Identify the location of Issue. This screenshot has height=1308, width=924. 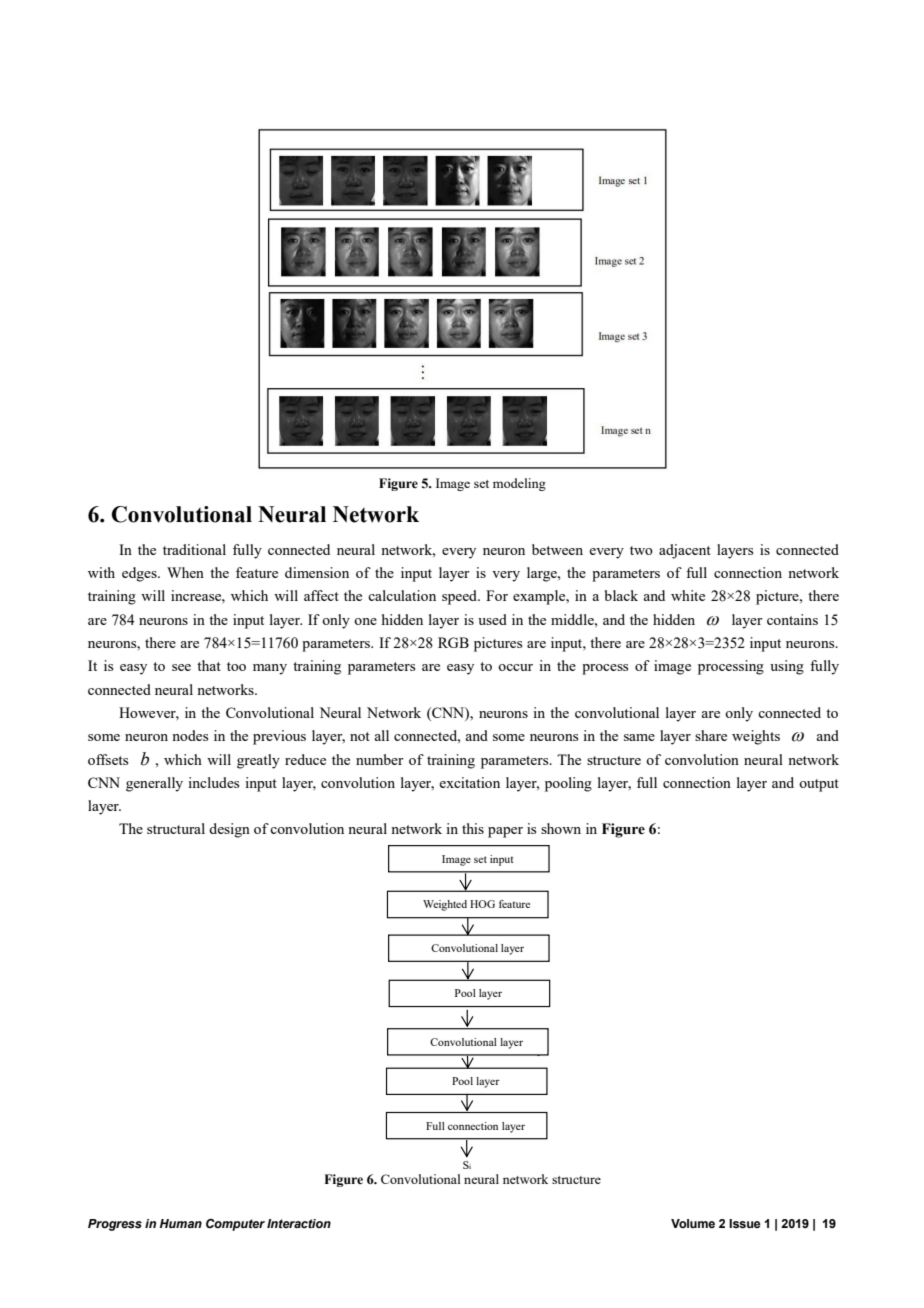
(745, 1224).
